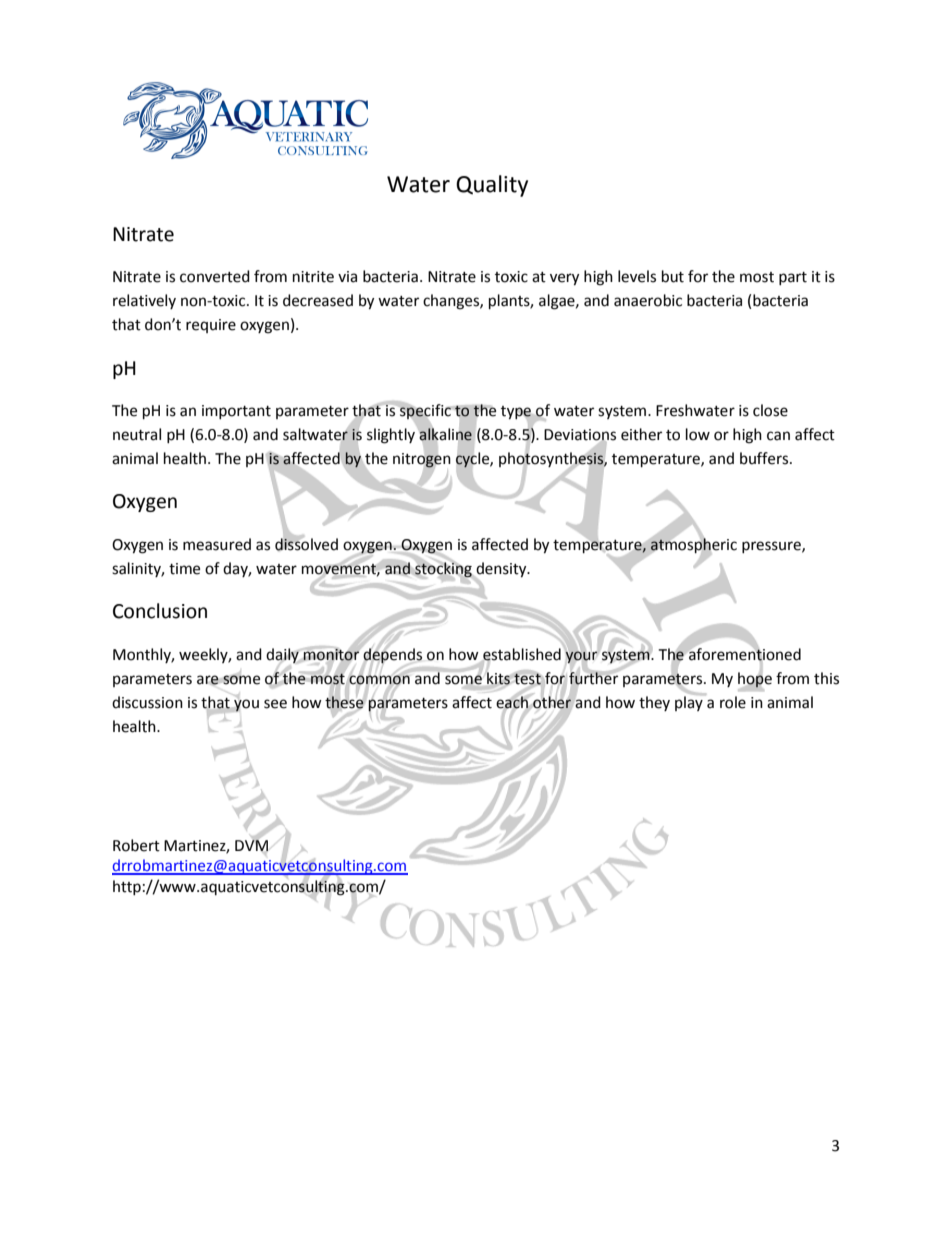  I want to click on kits, so click(498, 678).
